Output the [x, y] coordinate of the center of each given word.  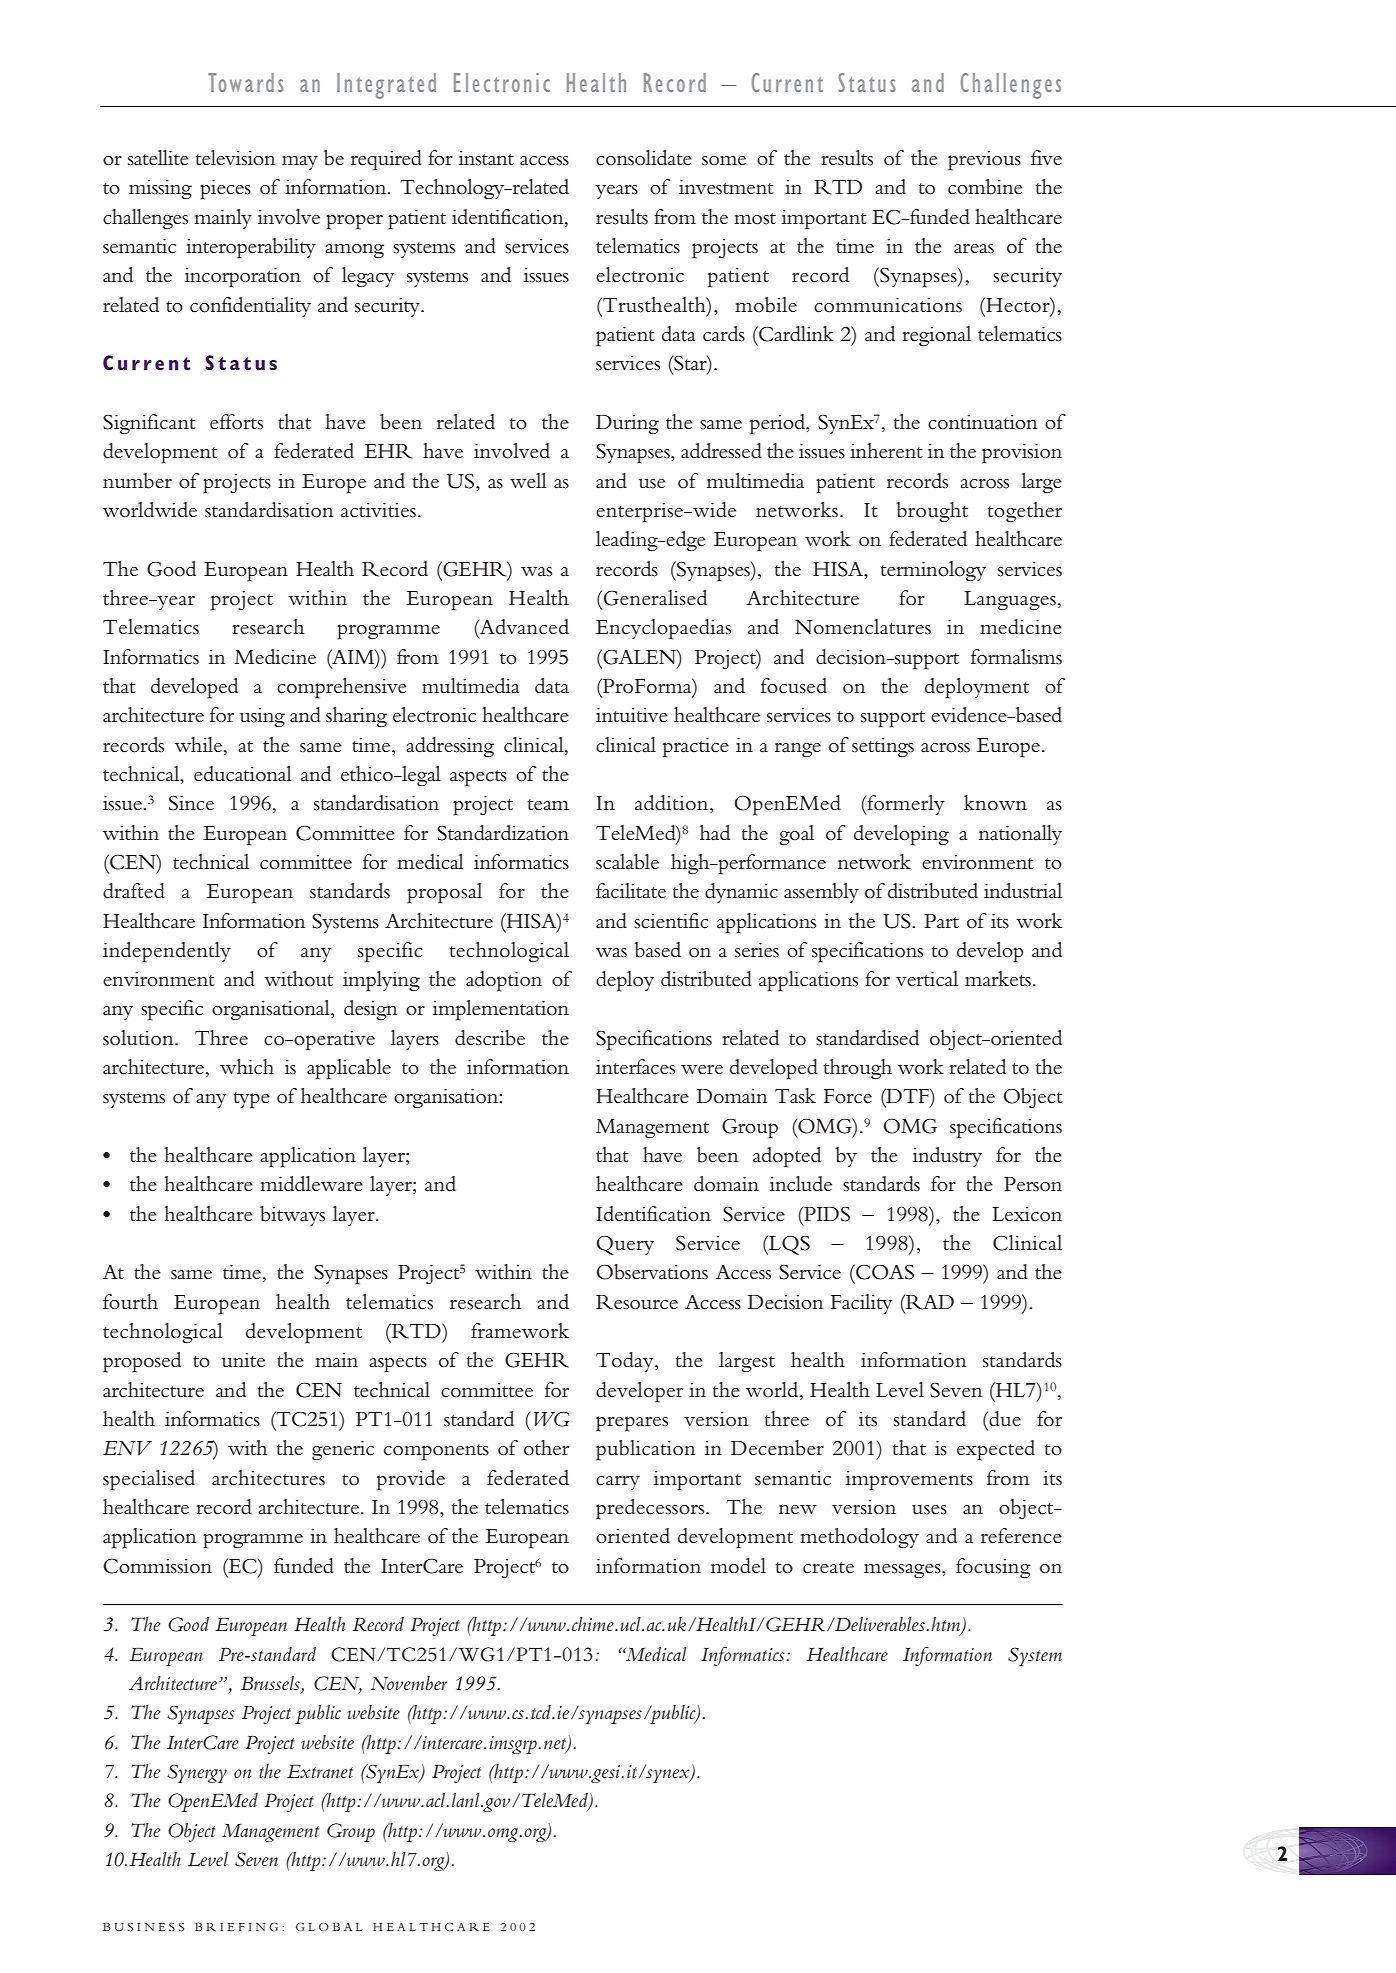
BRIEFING [236, 1927]
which [247, 1067]
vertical [927, 979]
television [235, 158]
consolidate [644, 158]
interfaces [635, 1067]
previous [984, 161]
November [409, 1683]
